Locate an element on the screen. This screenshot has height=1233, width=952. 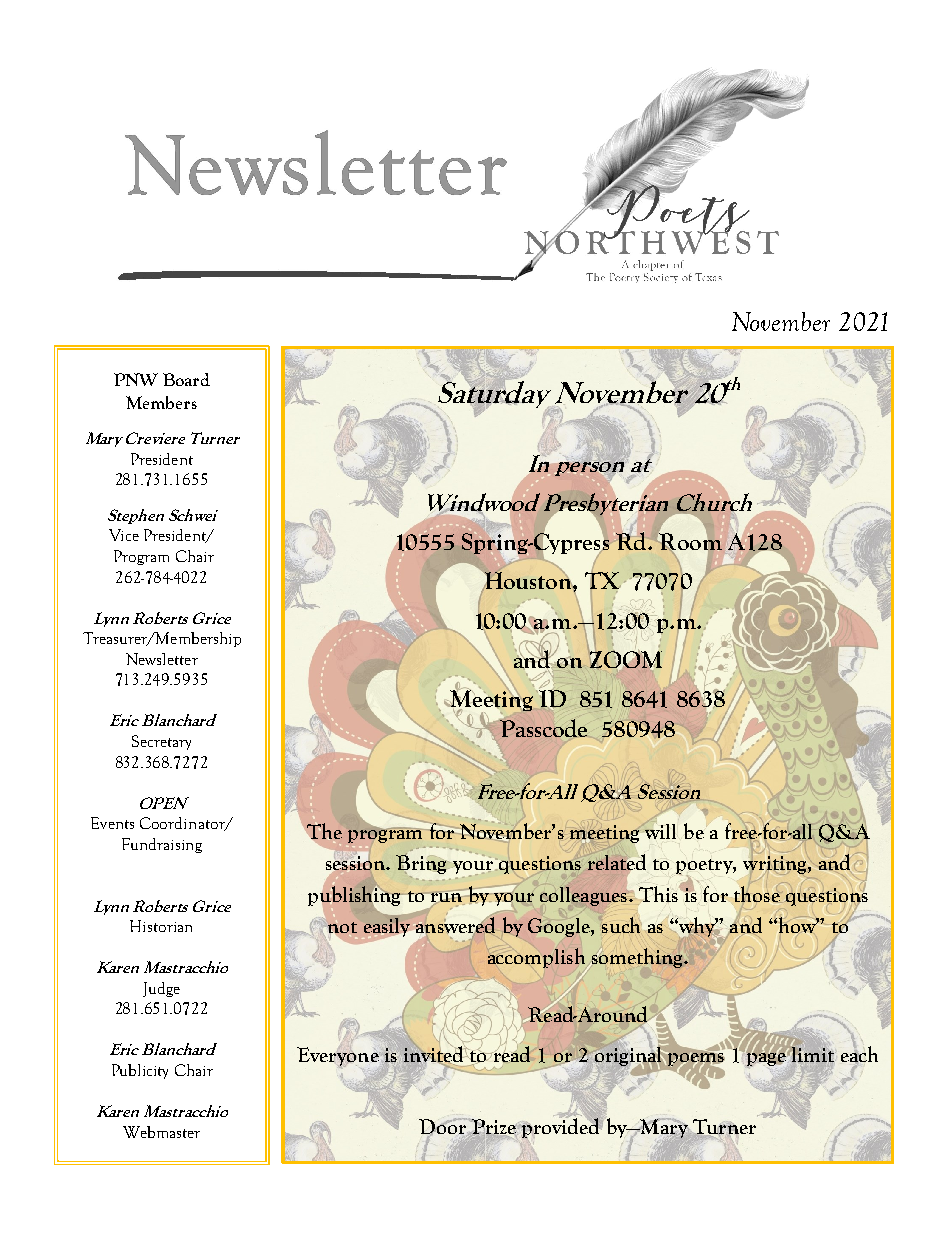
PNW is located at coordinates (136, 379).
